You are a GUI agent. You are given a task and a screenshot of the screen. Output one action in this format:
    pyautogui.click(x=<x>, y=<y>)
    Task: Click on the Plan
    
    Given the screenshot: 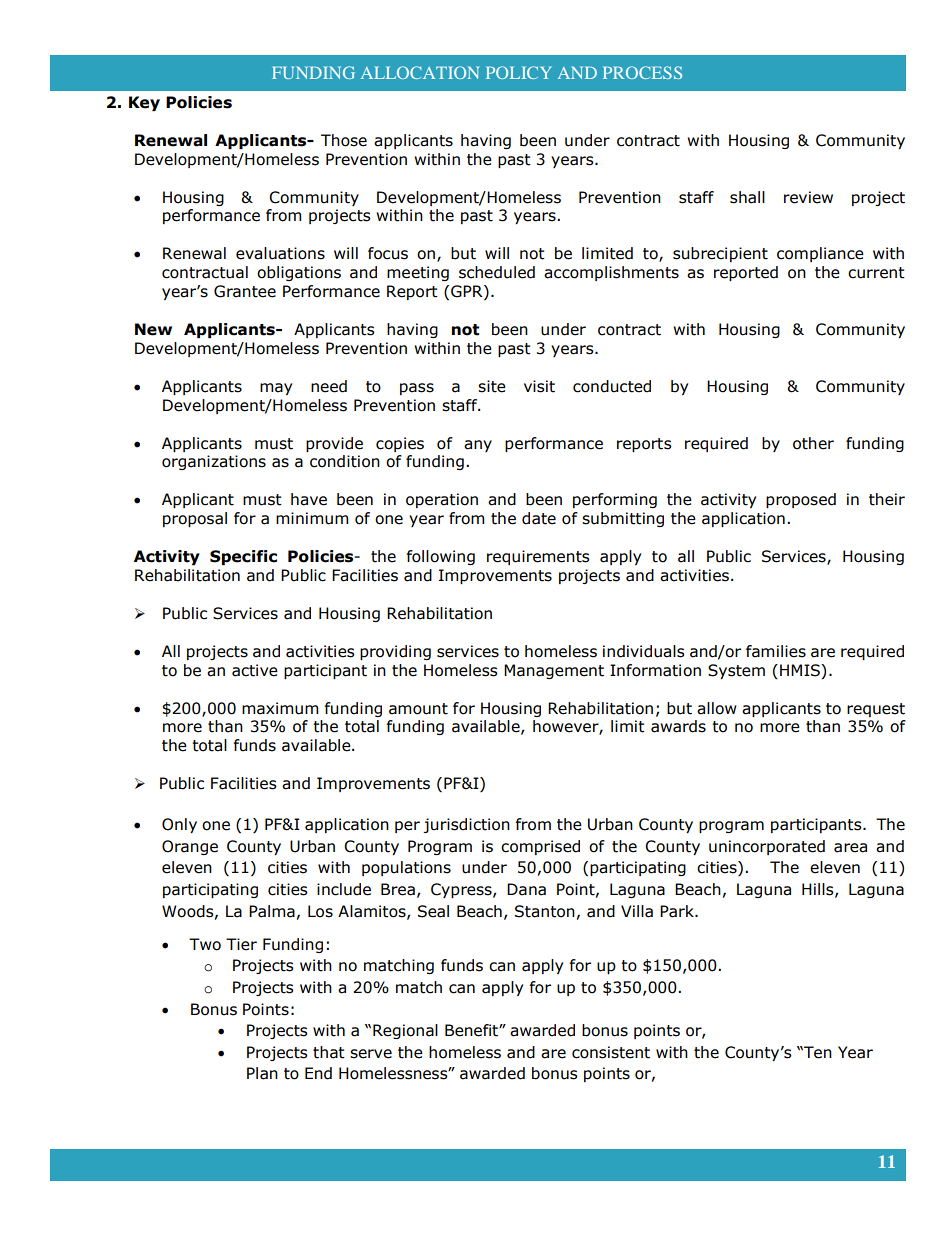 What is the action you would take?
    pyautogui.click(x=262, y=1073)
